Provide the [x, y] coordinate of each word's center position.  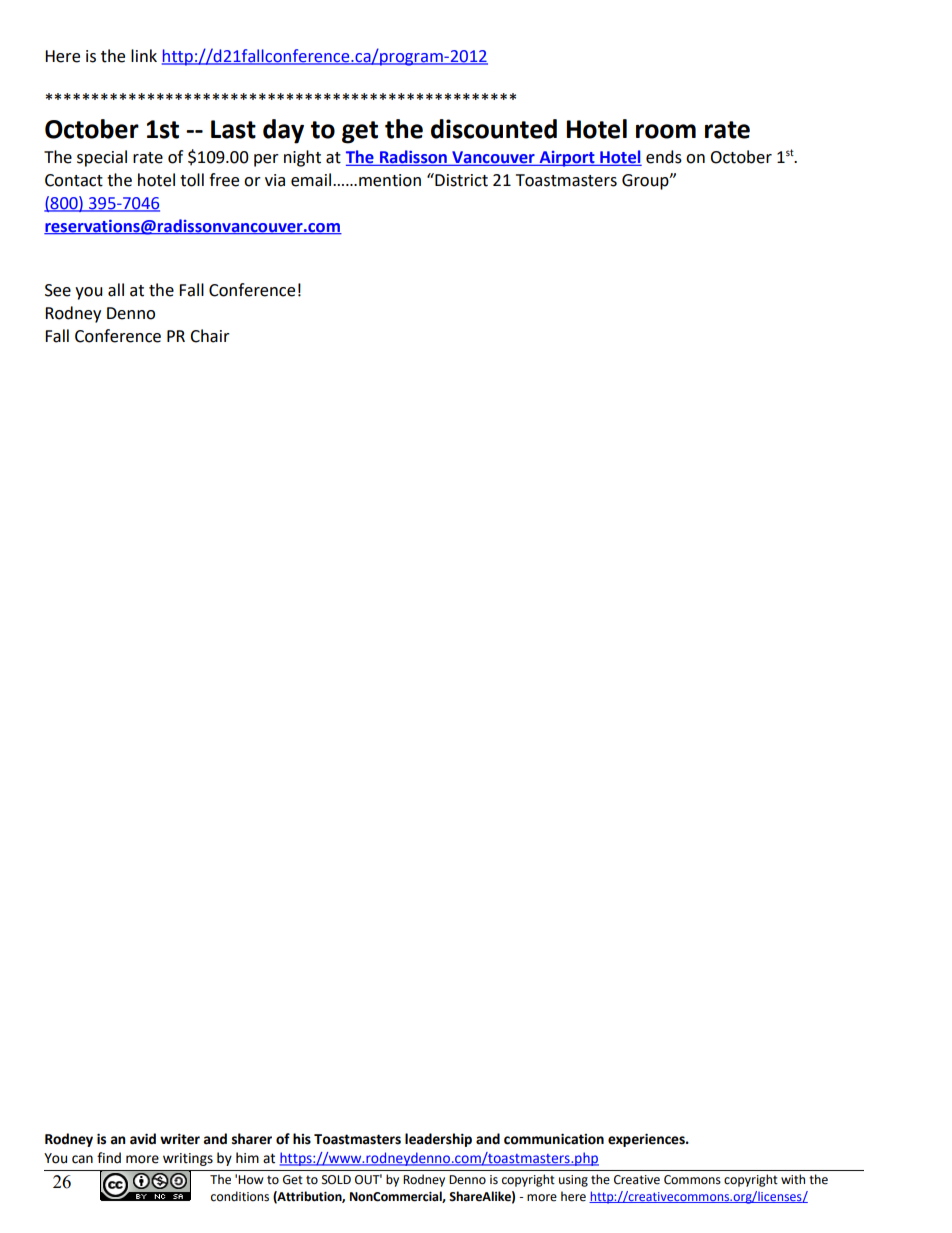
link [144, 55]
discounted [494, 129]
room [666, 131]
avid [143, 1139]
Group [646, 182]
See [58, 290]
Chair [210, 336]
